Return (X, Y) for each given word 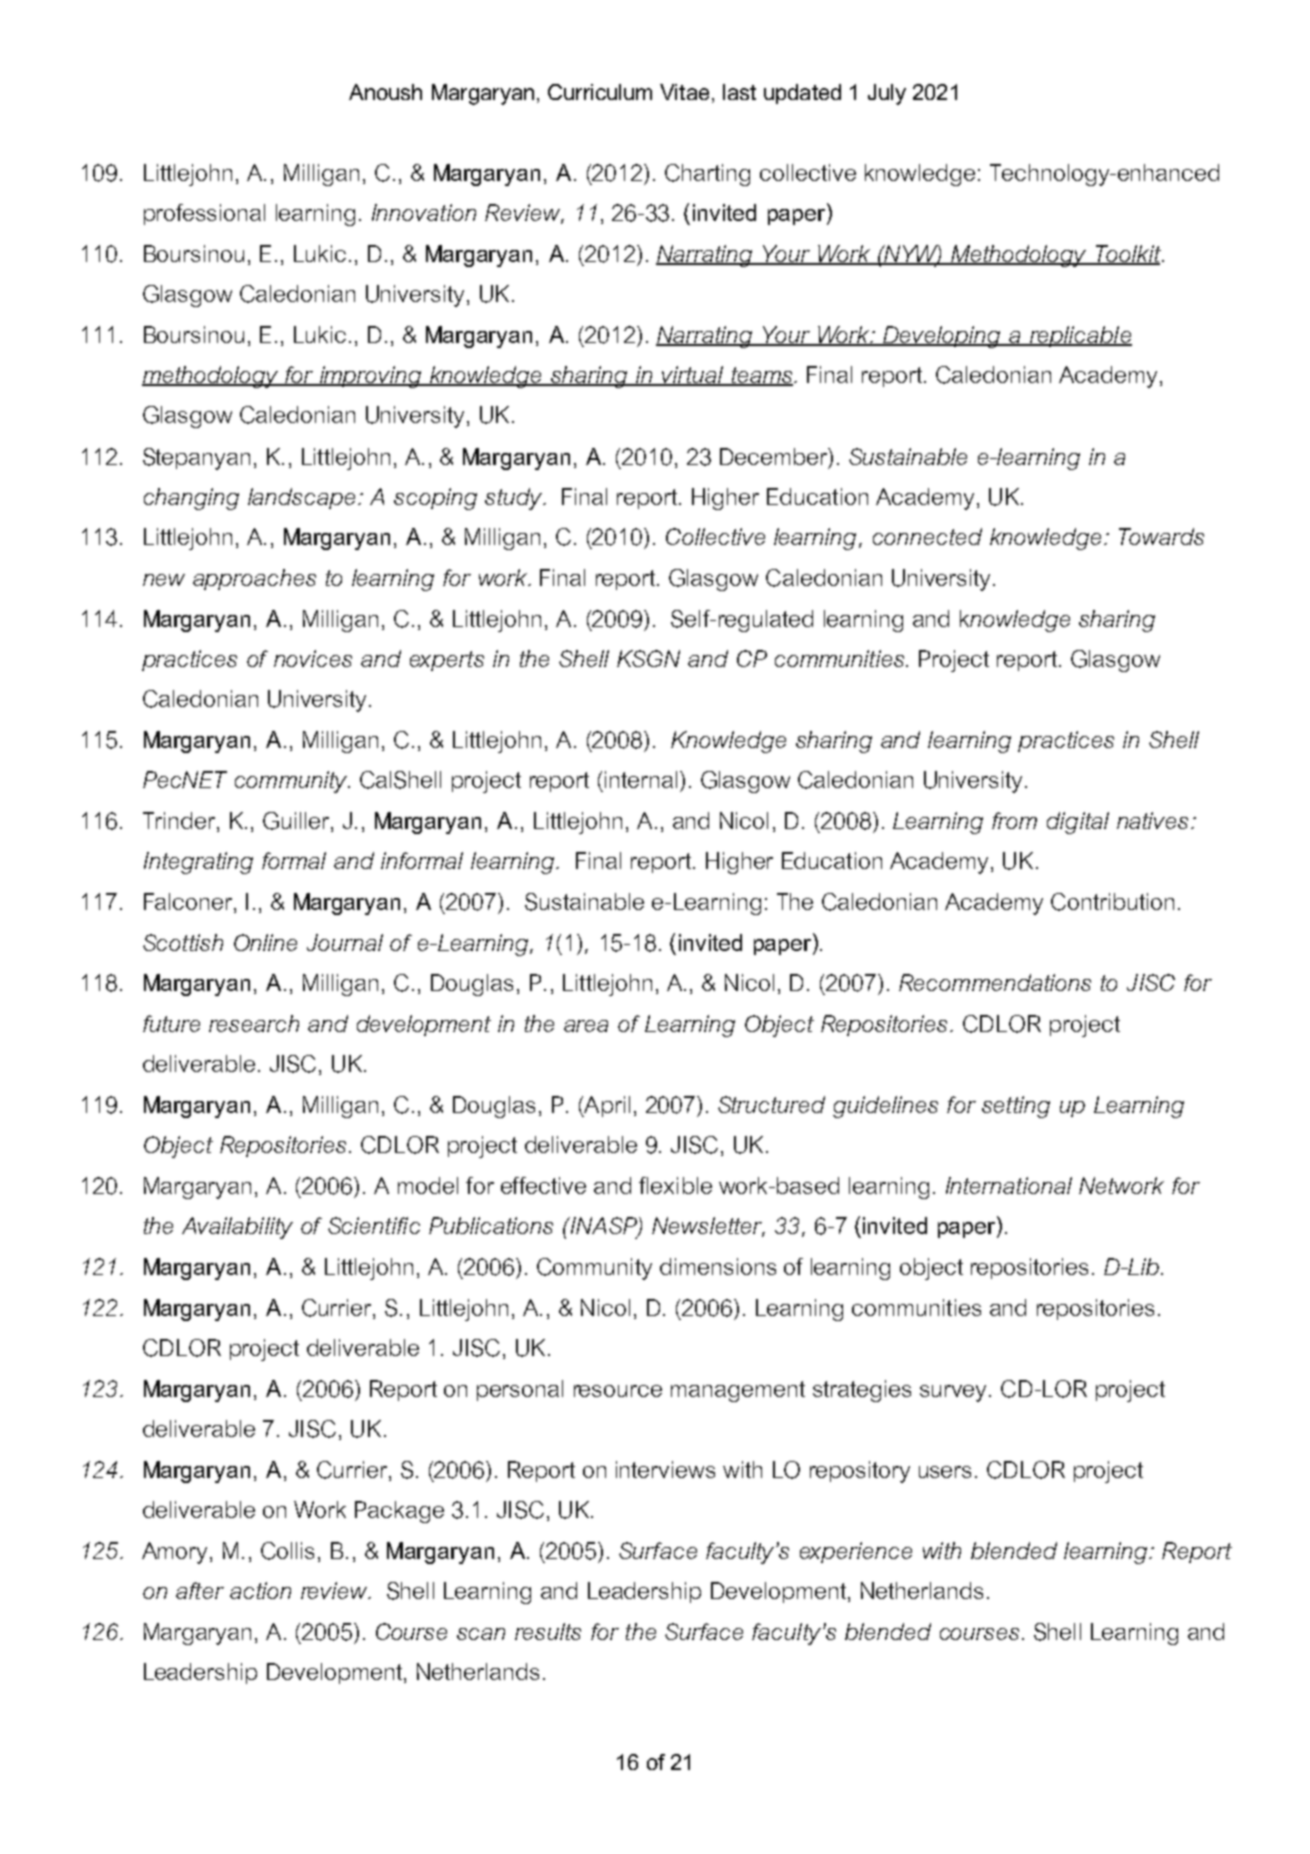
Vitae (684, 92)
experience (856, 1552)
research (254, 1023)
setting (1016, 1107)
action (260, 1590)
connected (927, 536)
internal (641, 779)
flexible (675, 1185)
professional (204, 214)
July (887, 94)
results (548, 1631)
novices (313, 658)
